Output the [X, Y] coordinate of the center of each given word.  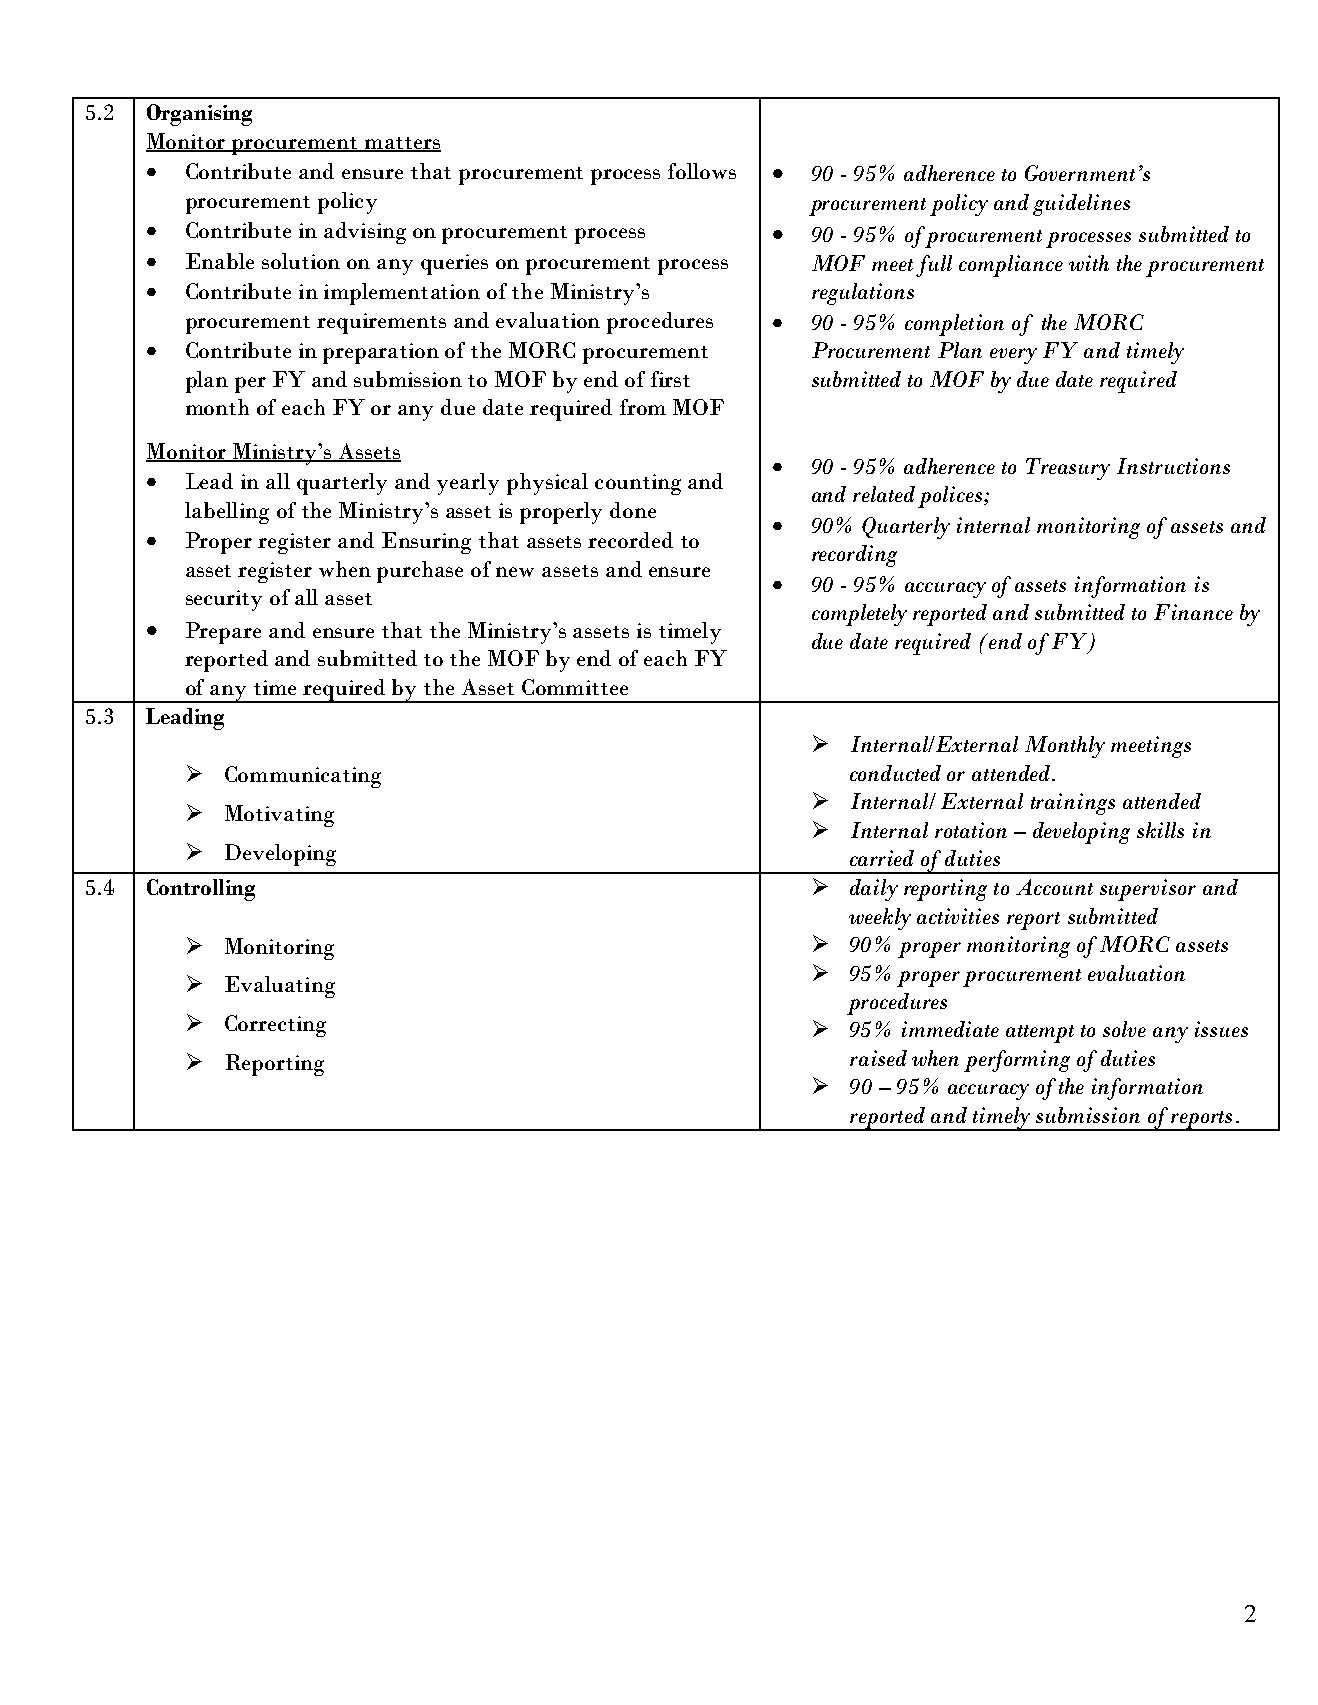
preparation [381, 353]
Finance [1193, 612]
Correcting [275, 1026]
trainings [1073, 804]
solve [1124, 1029]
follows [702, 171]
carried [882, 858]
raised [878, 1058]
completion [954, 325]
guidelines [1081, 205]
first [670, 379]
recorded [630, 540]
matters [402, 144]
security [224, 600]
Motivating [279, 816]
